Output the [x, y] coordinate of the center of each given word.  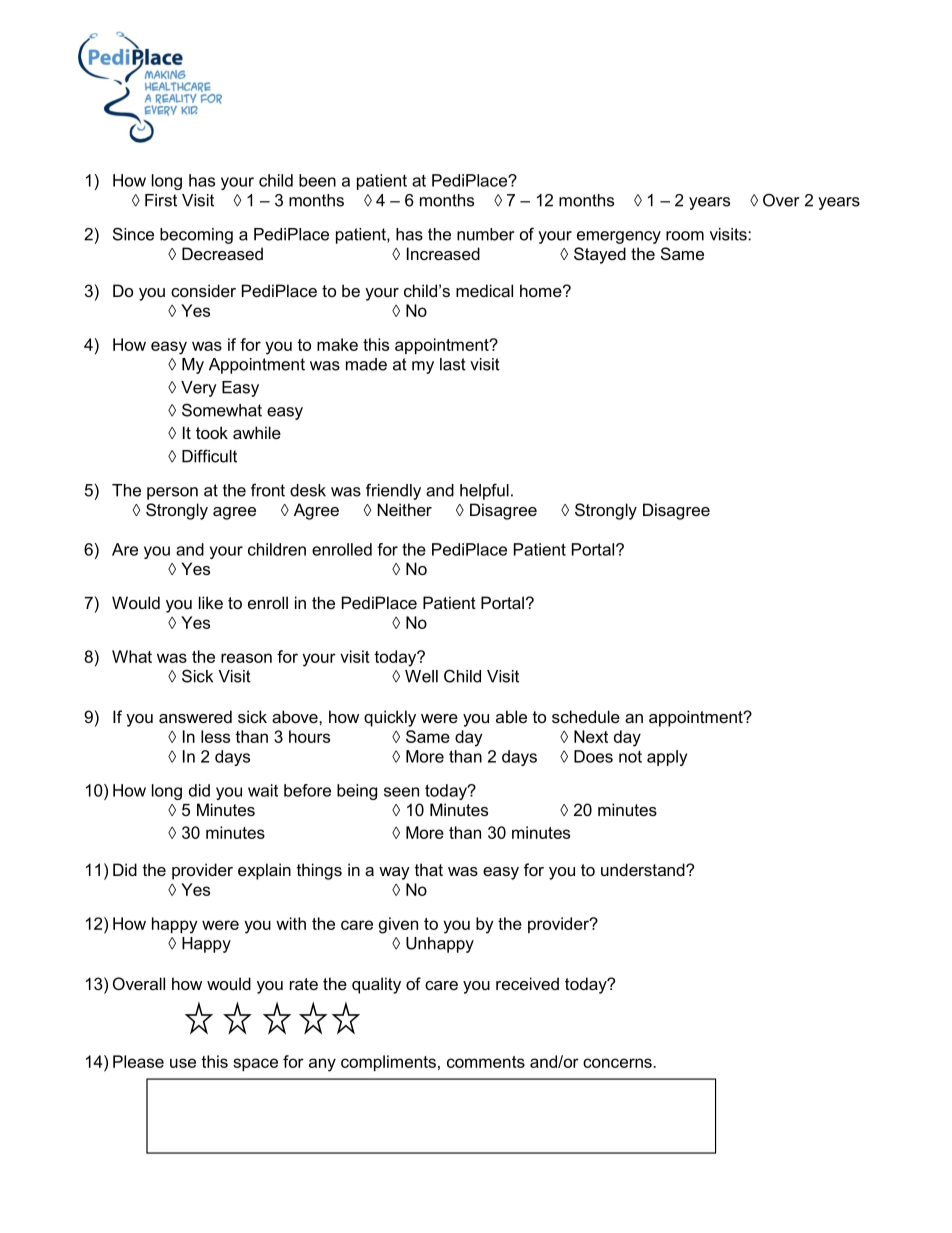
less [215, 736]
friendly [393, 491]
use [183, 1063]
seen [401, 792]
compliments [388, 1063]
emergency [619, 237]
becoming [196, 236]
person [172, 493]
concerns [617, 1063]
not [630, 757]
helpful [484, 491]
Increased [443, 253]
